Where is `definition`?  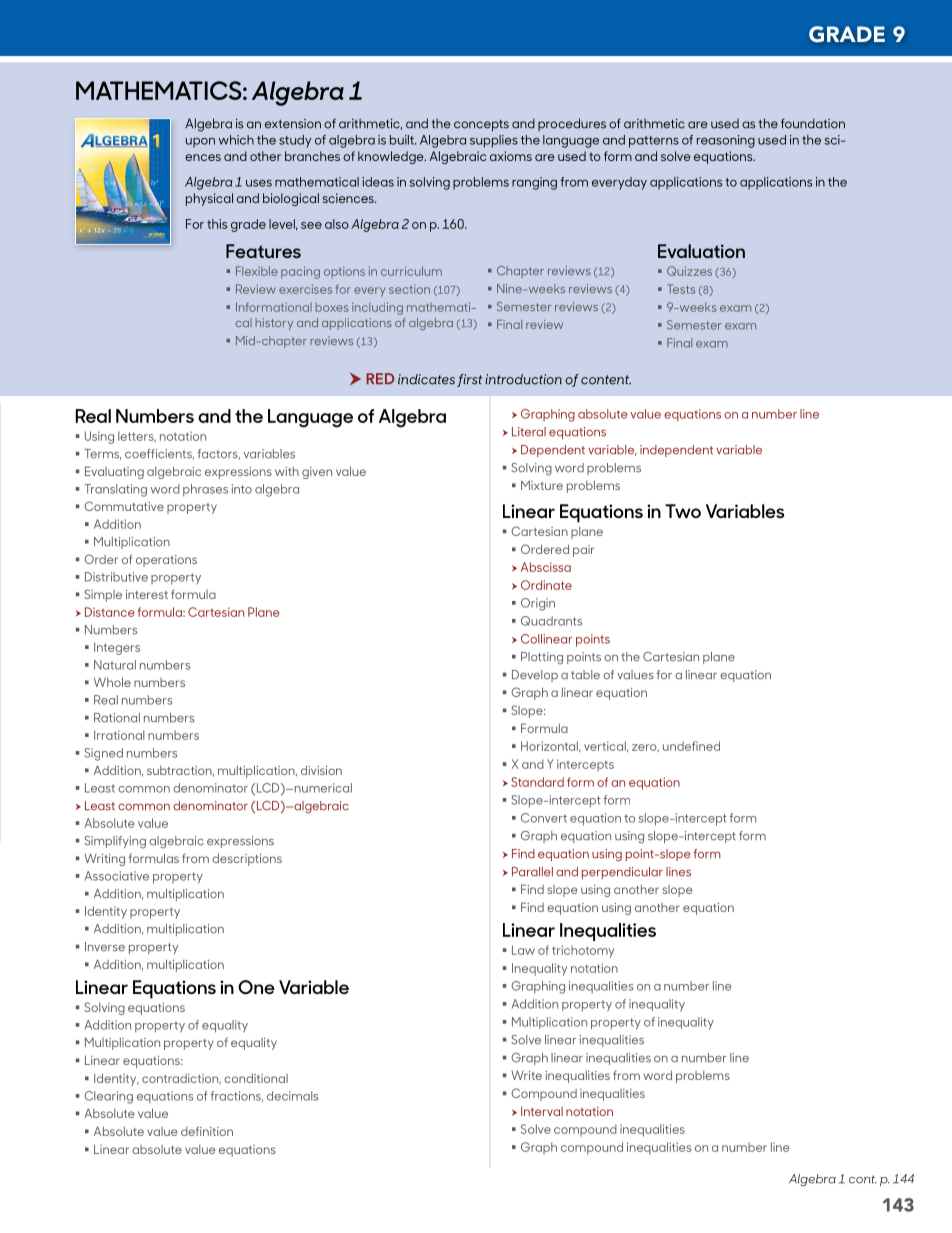 definition is located at coordinates (207, 1131).
